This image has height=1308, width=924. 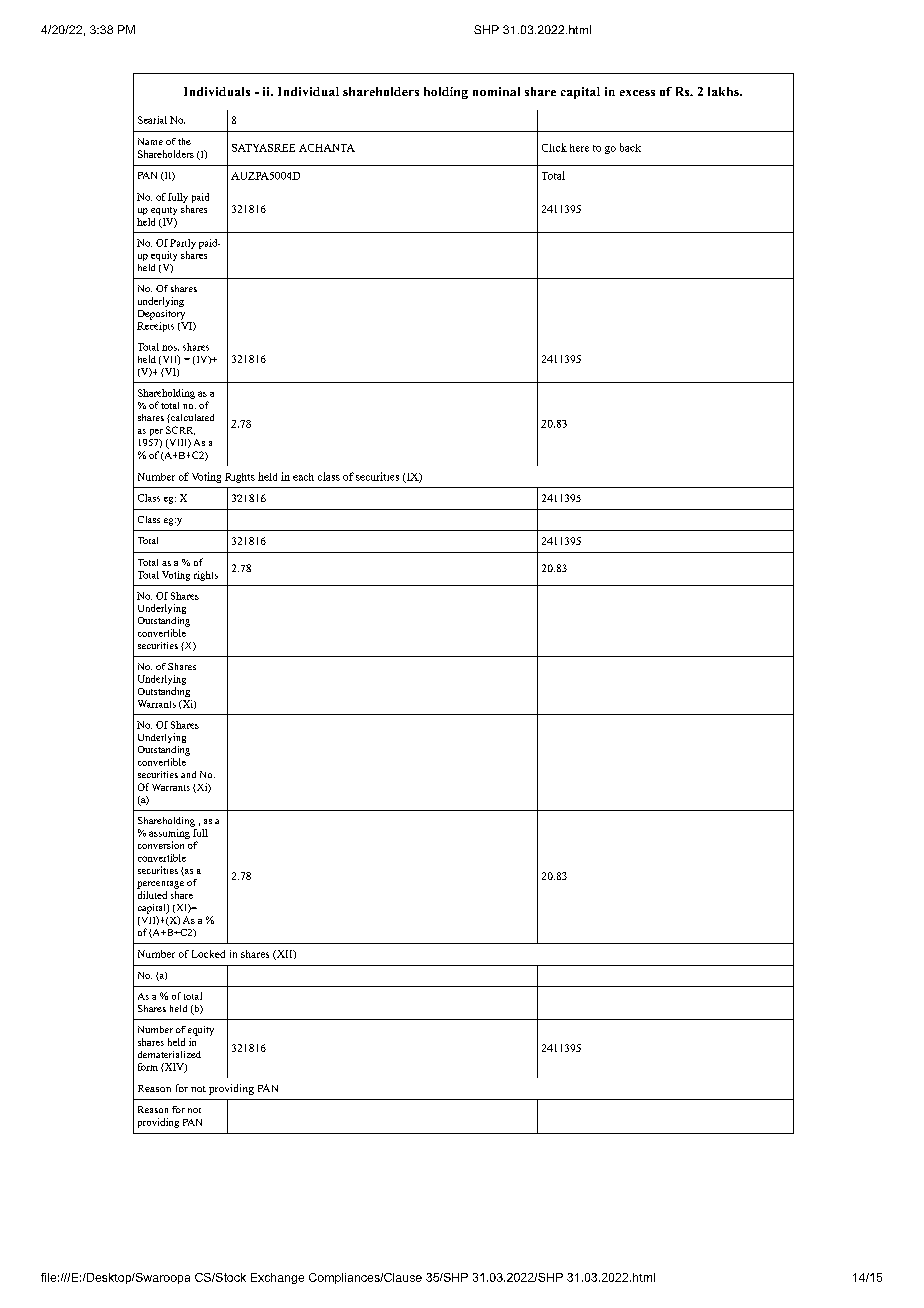 I want to click on Click, so click(x=554, y=147).
